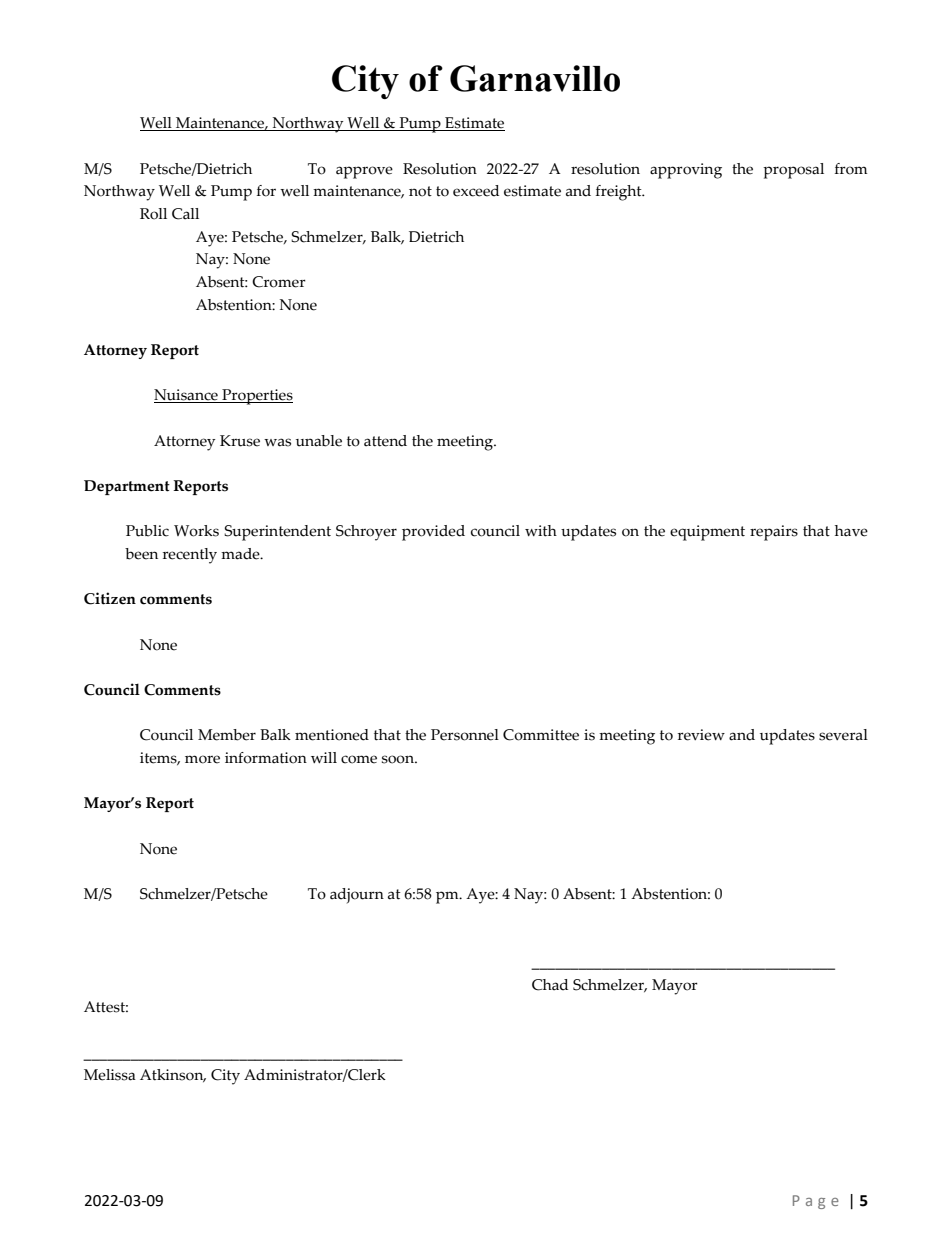  I want to click on Member, so click(227, 735).
